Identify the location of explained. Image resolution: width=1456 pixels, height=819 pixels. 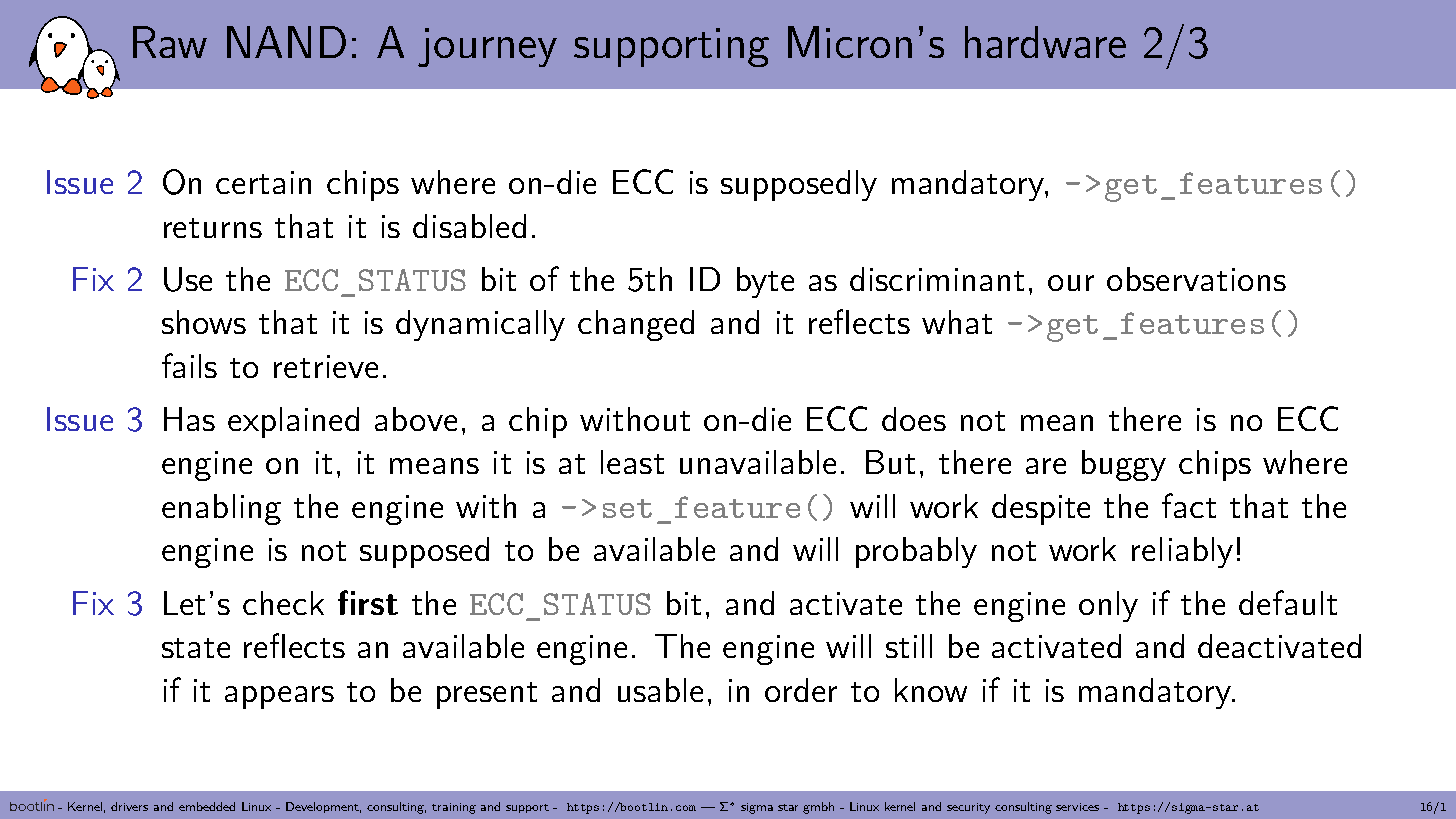
(293, 422).
